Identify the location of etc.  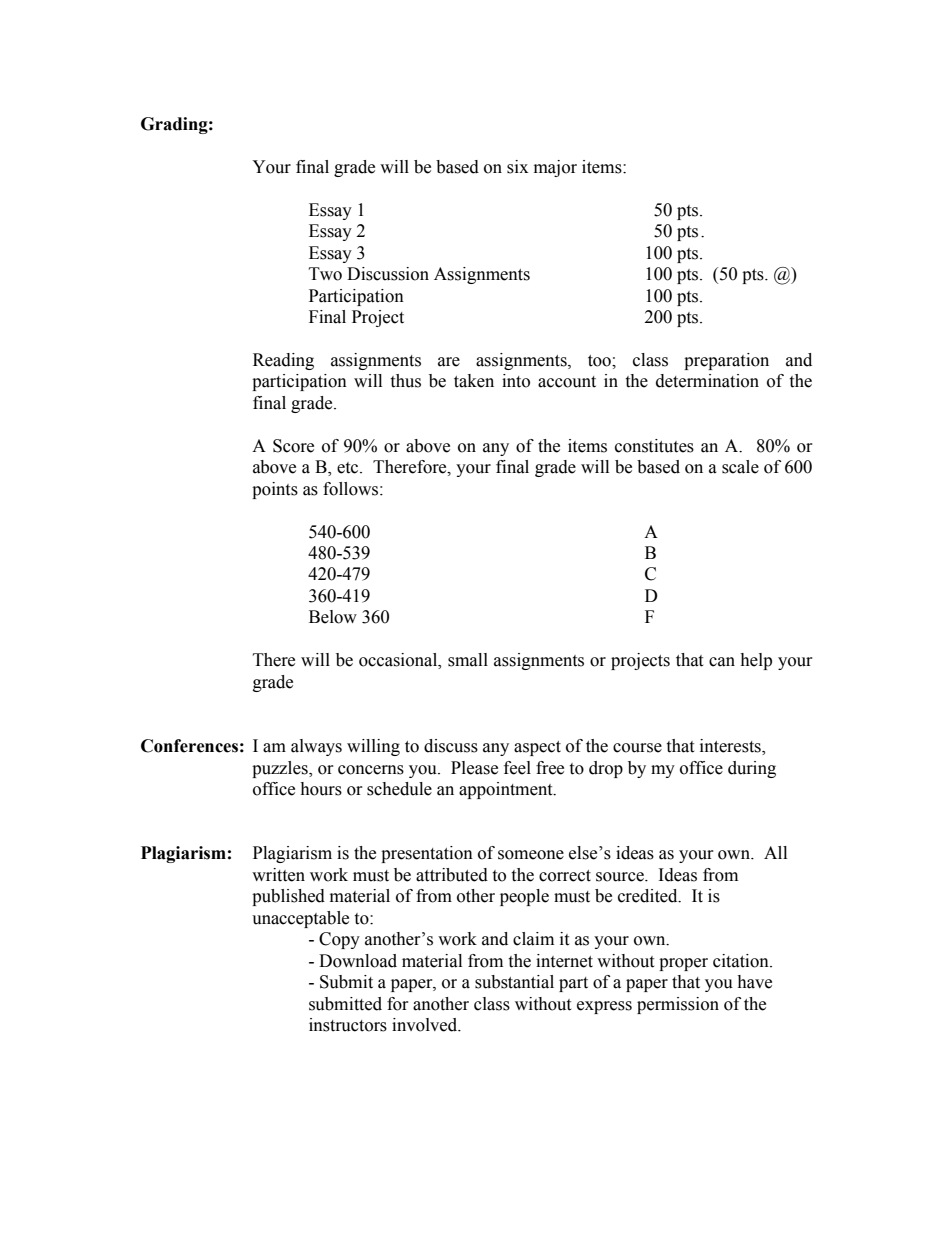
(349, 468).
